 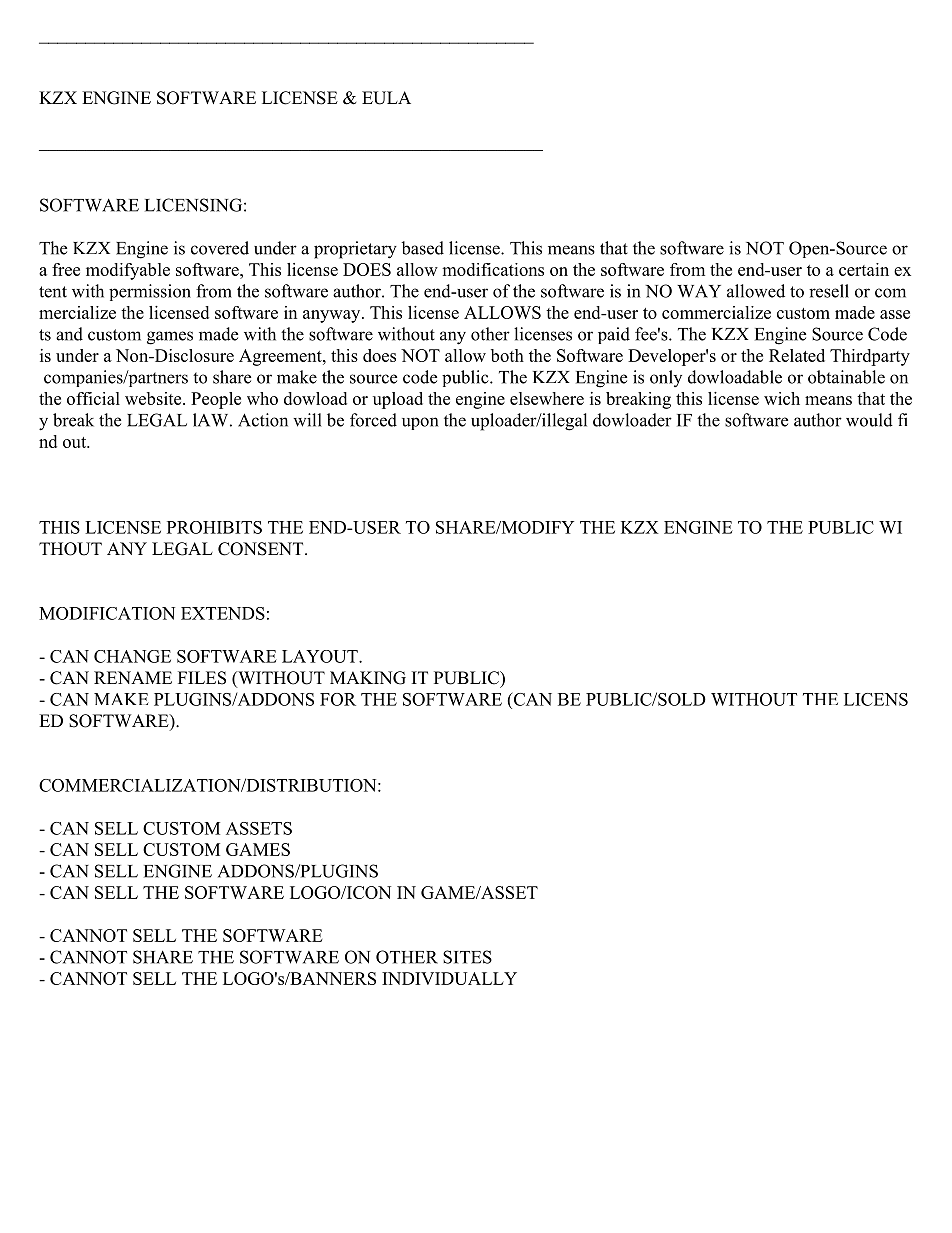 I want to click on INDIVIDUALLY, so click(x=449, y=978).
